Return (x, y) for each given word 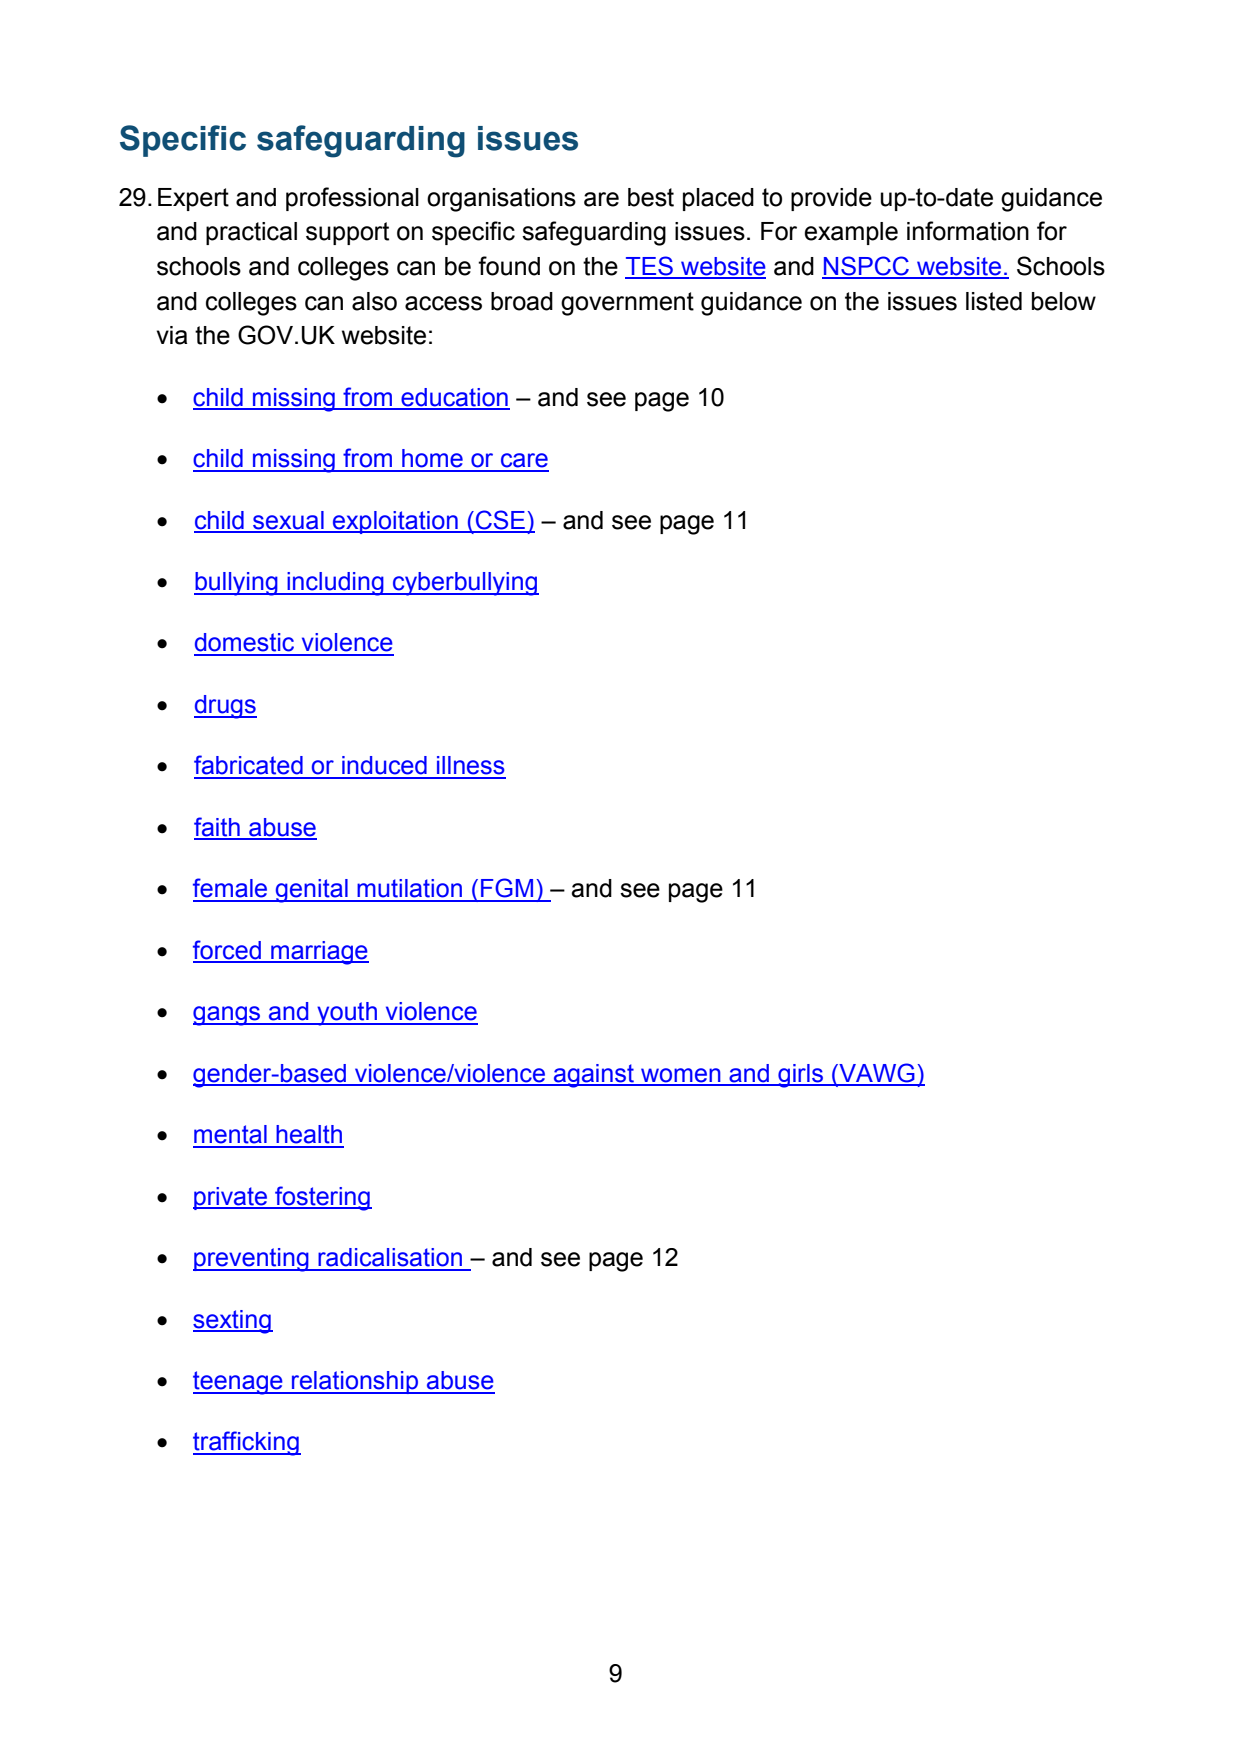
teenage (239, 1383)
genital (312, 891)
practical (251, 233)
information (968, 231)
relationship (355, 1382)
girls (800, 1076)
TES (650, 267)
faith (218, 828)
